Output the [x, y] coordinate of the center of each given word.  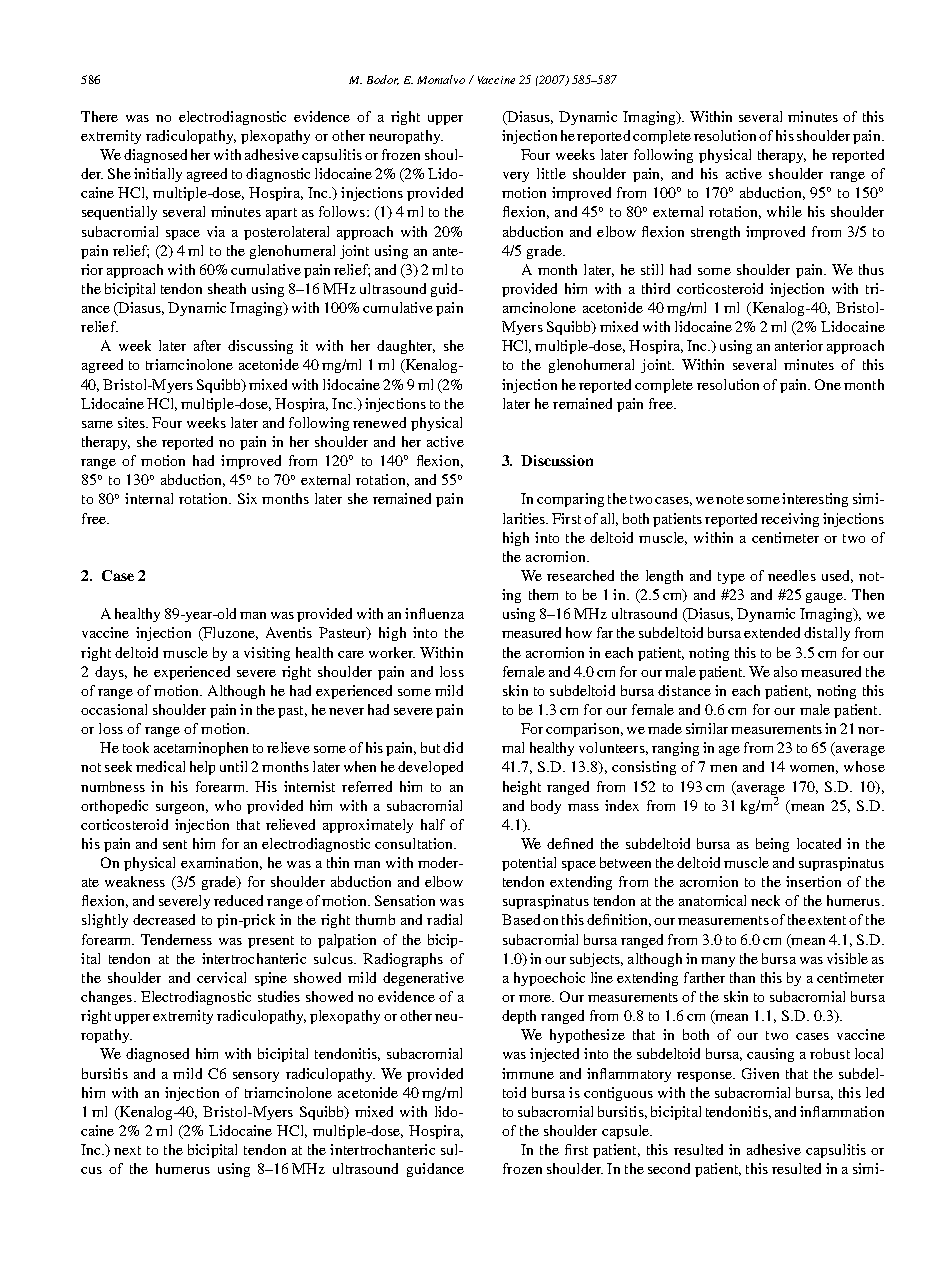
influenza [434, 613]
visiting [267, 654]
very [516, 177]
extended [772, 632]
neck [765, 900]
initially [158, 175]
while [784, 211]
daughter [406, 347]
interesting [815, 500]
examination [221, 863]
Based [521, 919]
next [127, 1150]
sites [133, 422]
